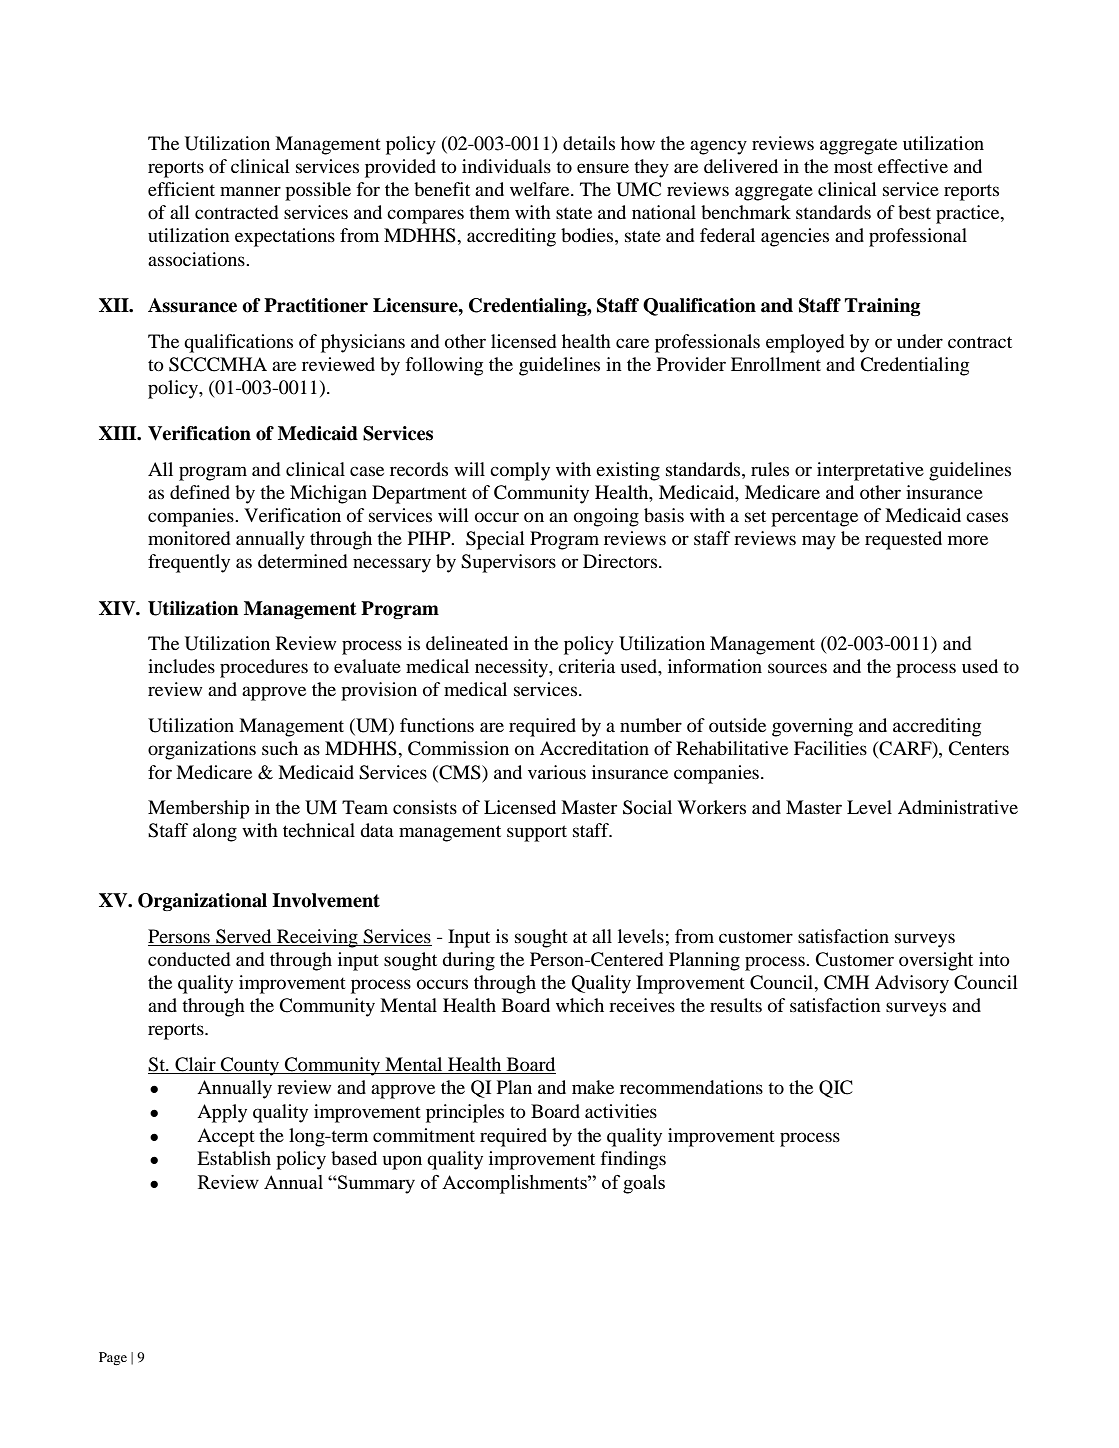 The image size is (1119, 1448). I want to click on effective, so click(913, 166).
